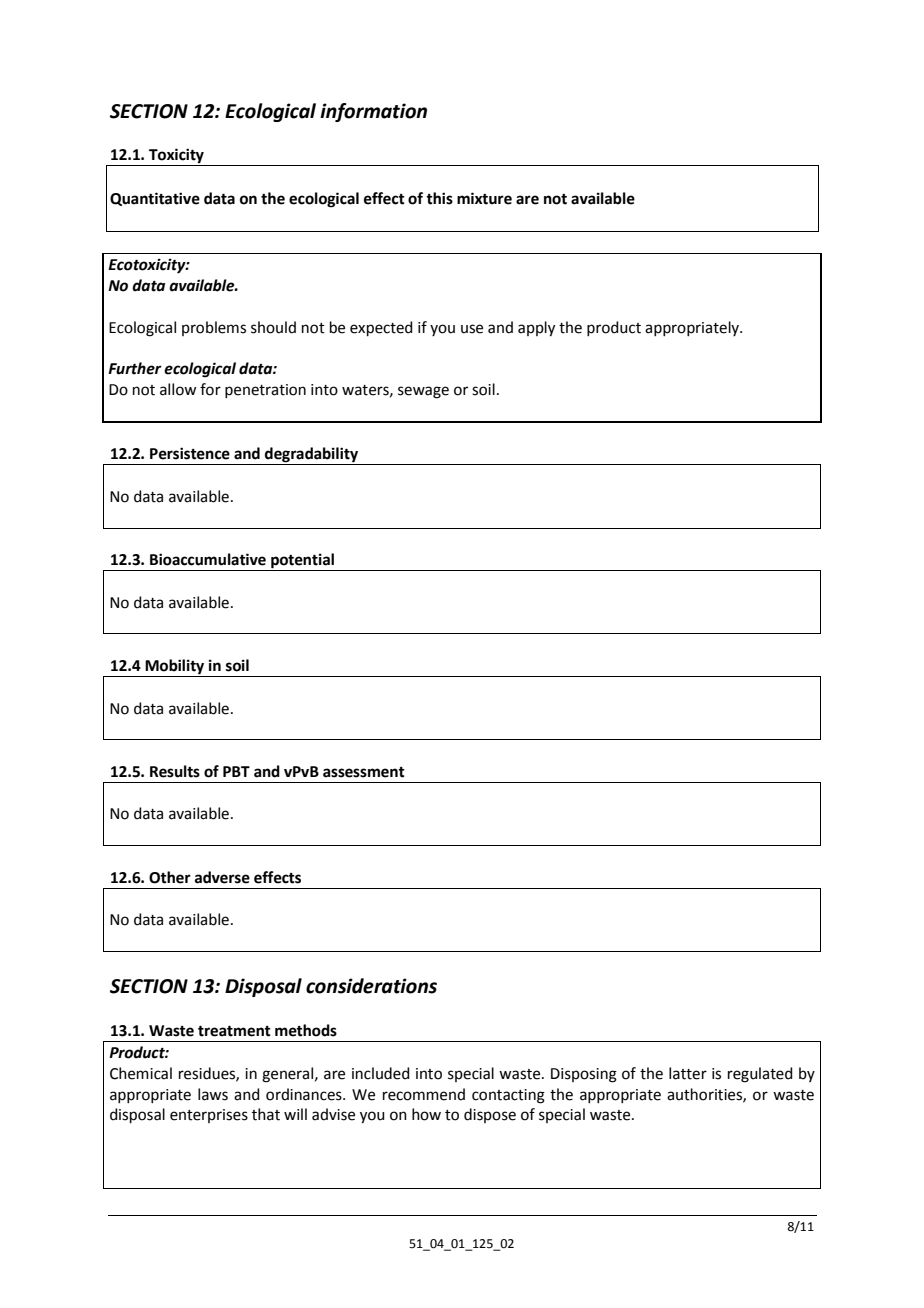 This page has height=1308, width=924. What do you see at coordinates (536, 329) in the page?
I see `apply` at bounding box center [536, 329].
